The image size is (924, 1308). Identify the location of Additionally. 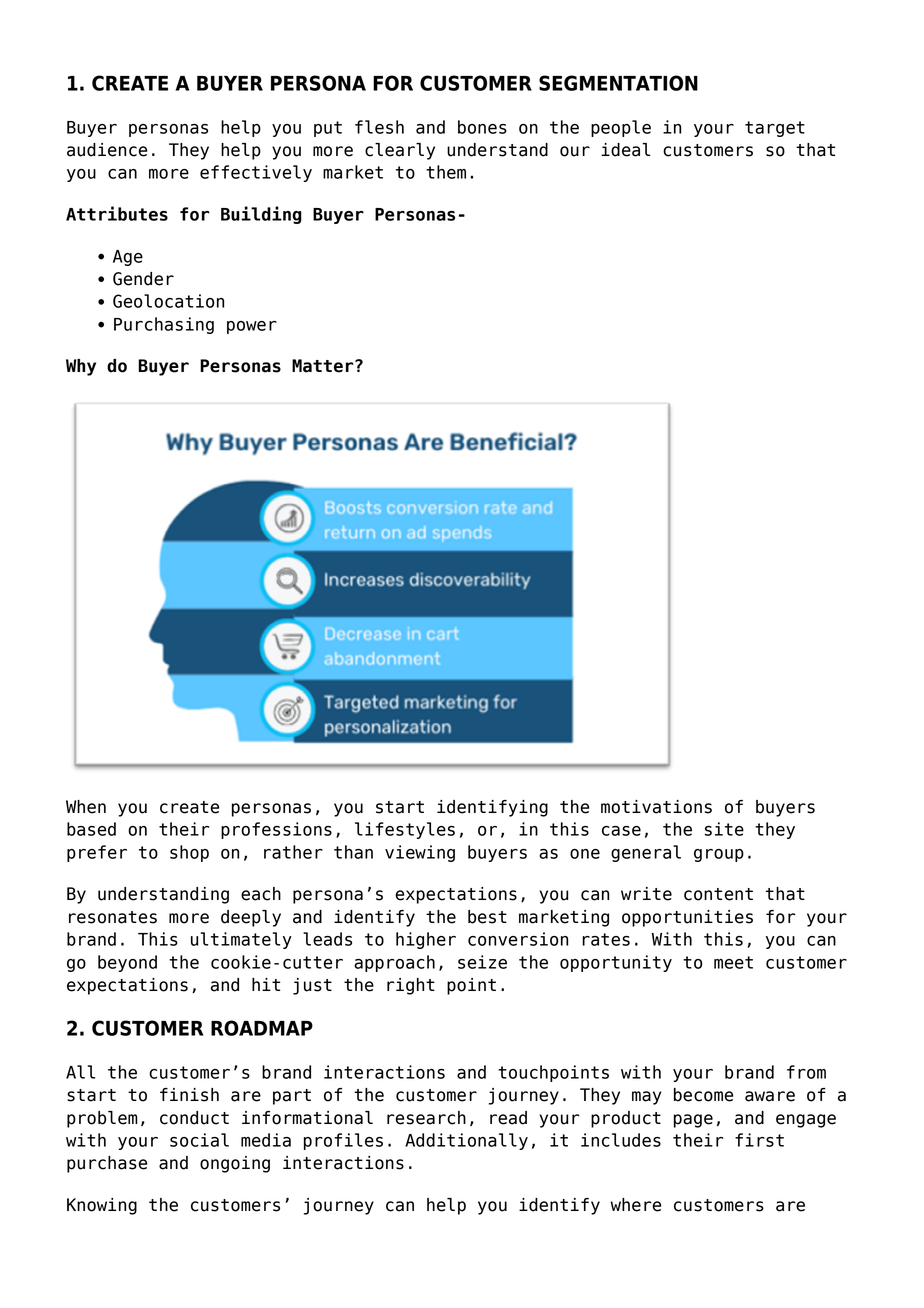
(466, 1141).
